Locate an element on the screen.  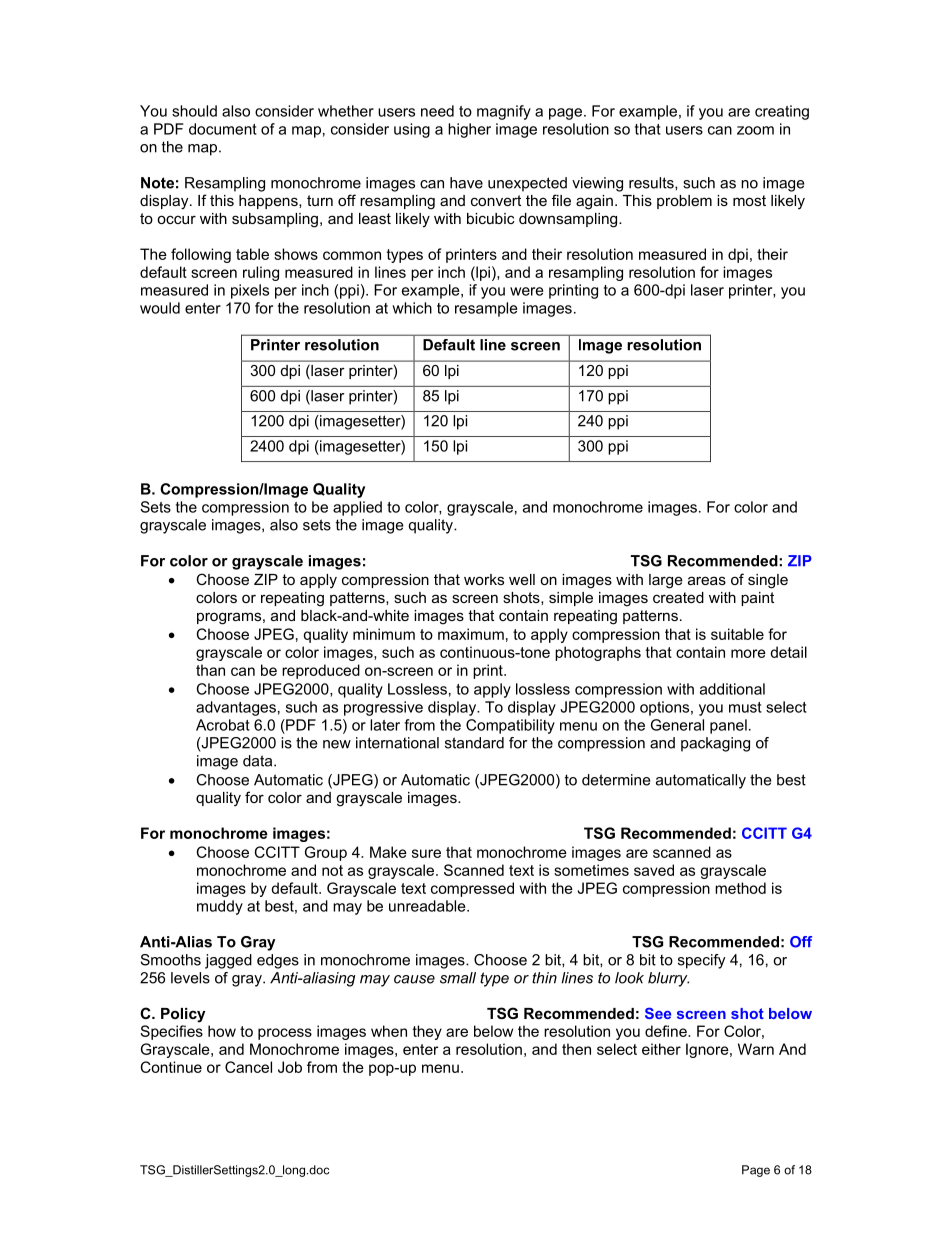
than is located at coordinates (210, 670).
